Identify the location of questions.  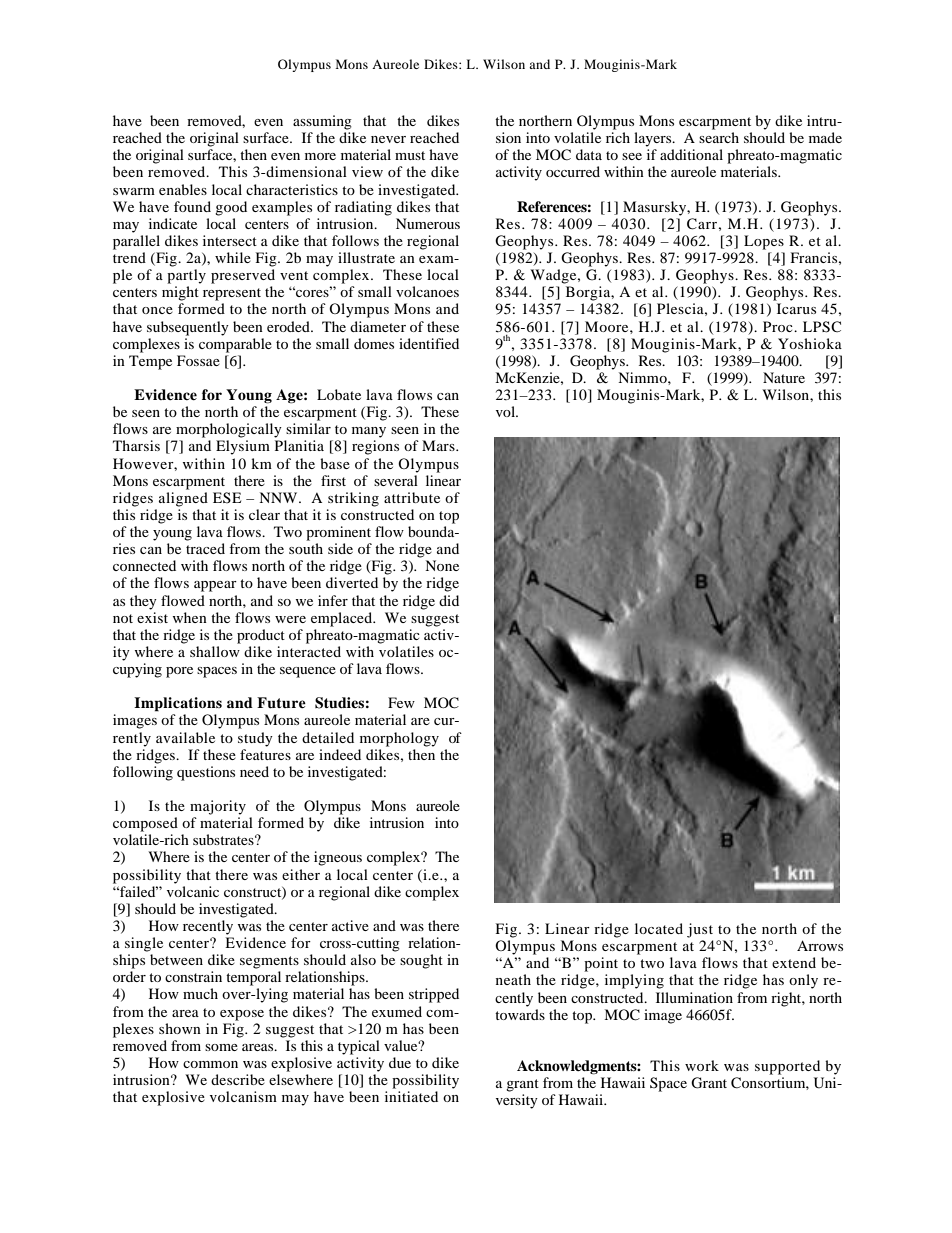
(206, 773).
